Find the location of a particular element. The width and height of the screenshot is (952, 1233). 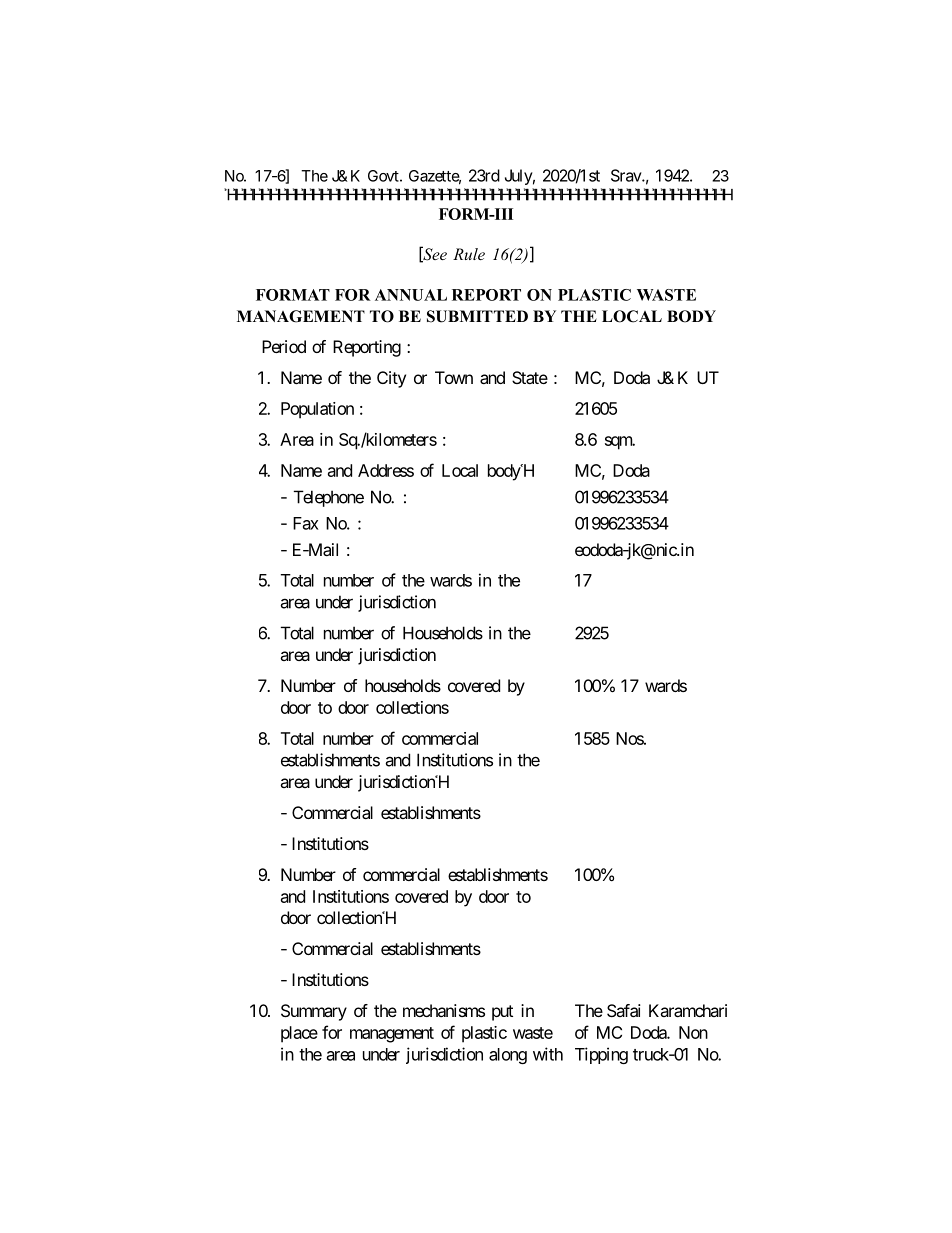

Town is located at coordinates (454, 377).
